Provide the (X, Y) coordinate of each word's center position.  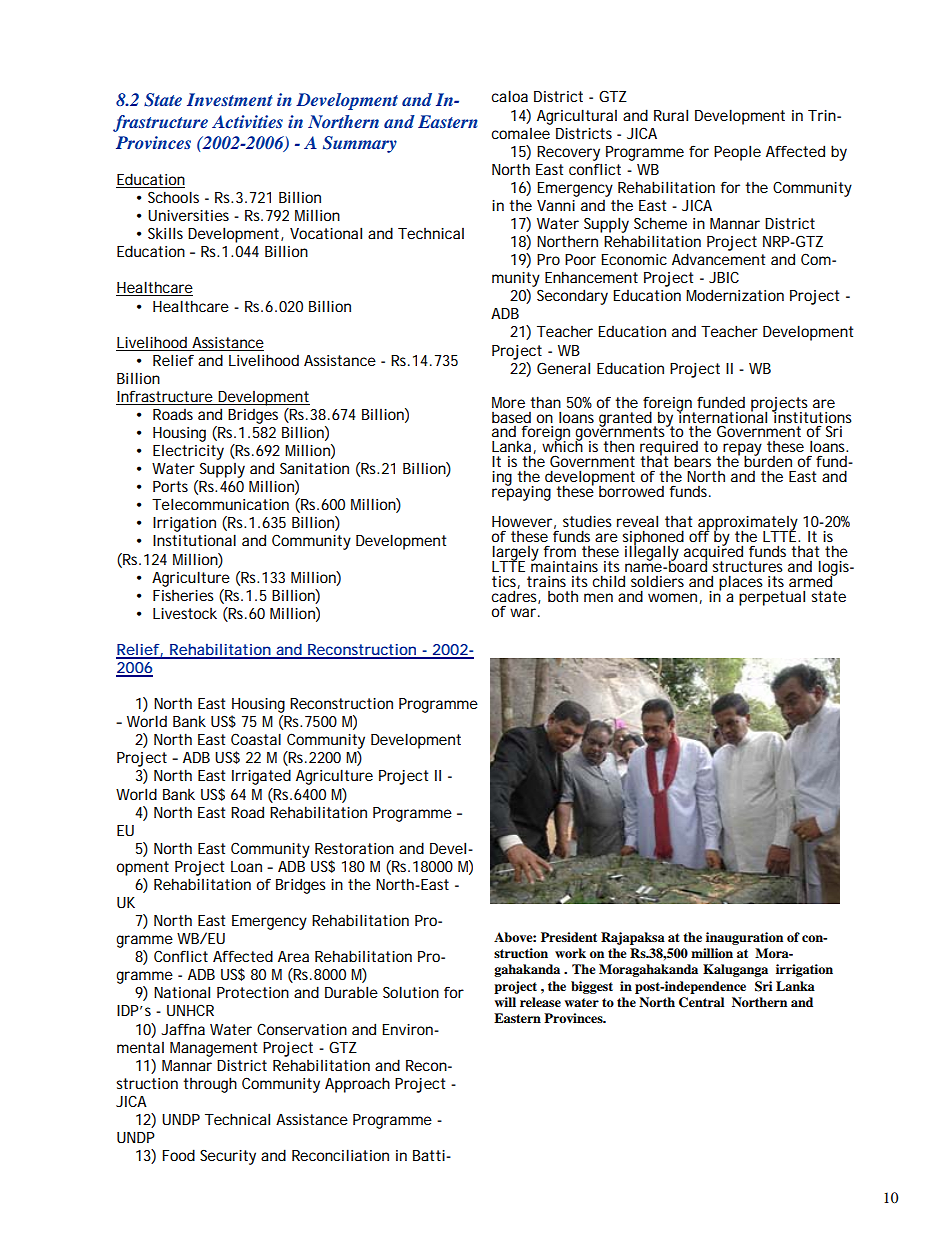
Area (293, 956)
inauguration (744, 938)
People (737, 153)
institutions (812, 416)
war (523, 612)
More (508, 402)
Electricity (188, 452)
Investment (230, 99)
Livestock (185, 613)
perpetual (772, 598)
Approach (357, 1085)
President (569, 937)
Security (228, 1157)
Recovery (568, 153)
